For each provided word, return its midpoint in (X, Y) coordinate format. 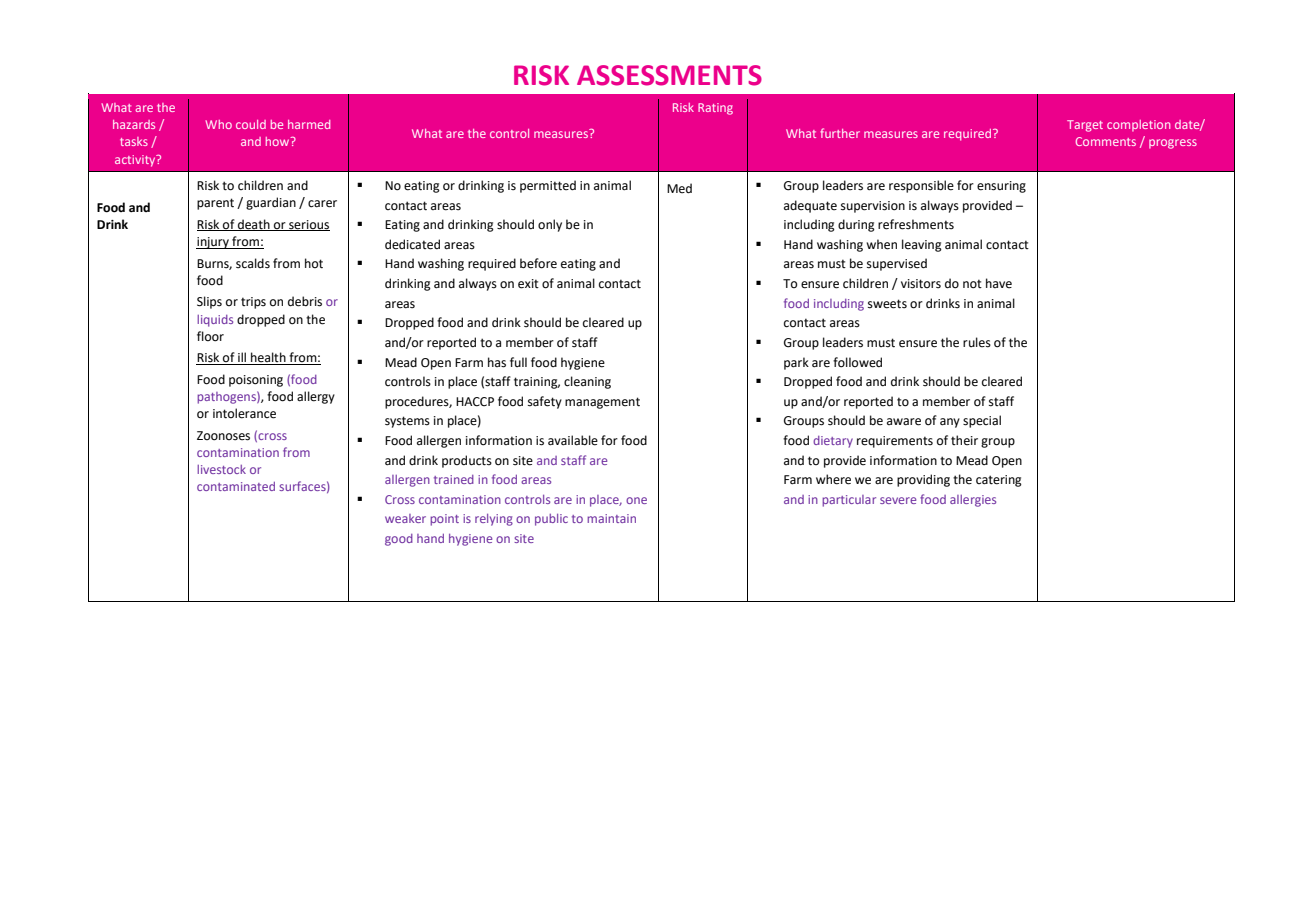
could (251, 124)
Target (1085, 126)
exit (528, 284)
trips (253, 303)
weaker (405, 518)
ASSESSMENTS (669, 75)
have (999, 283)
